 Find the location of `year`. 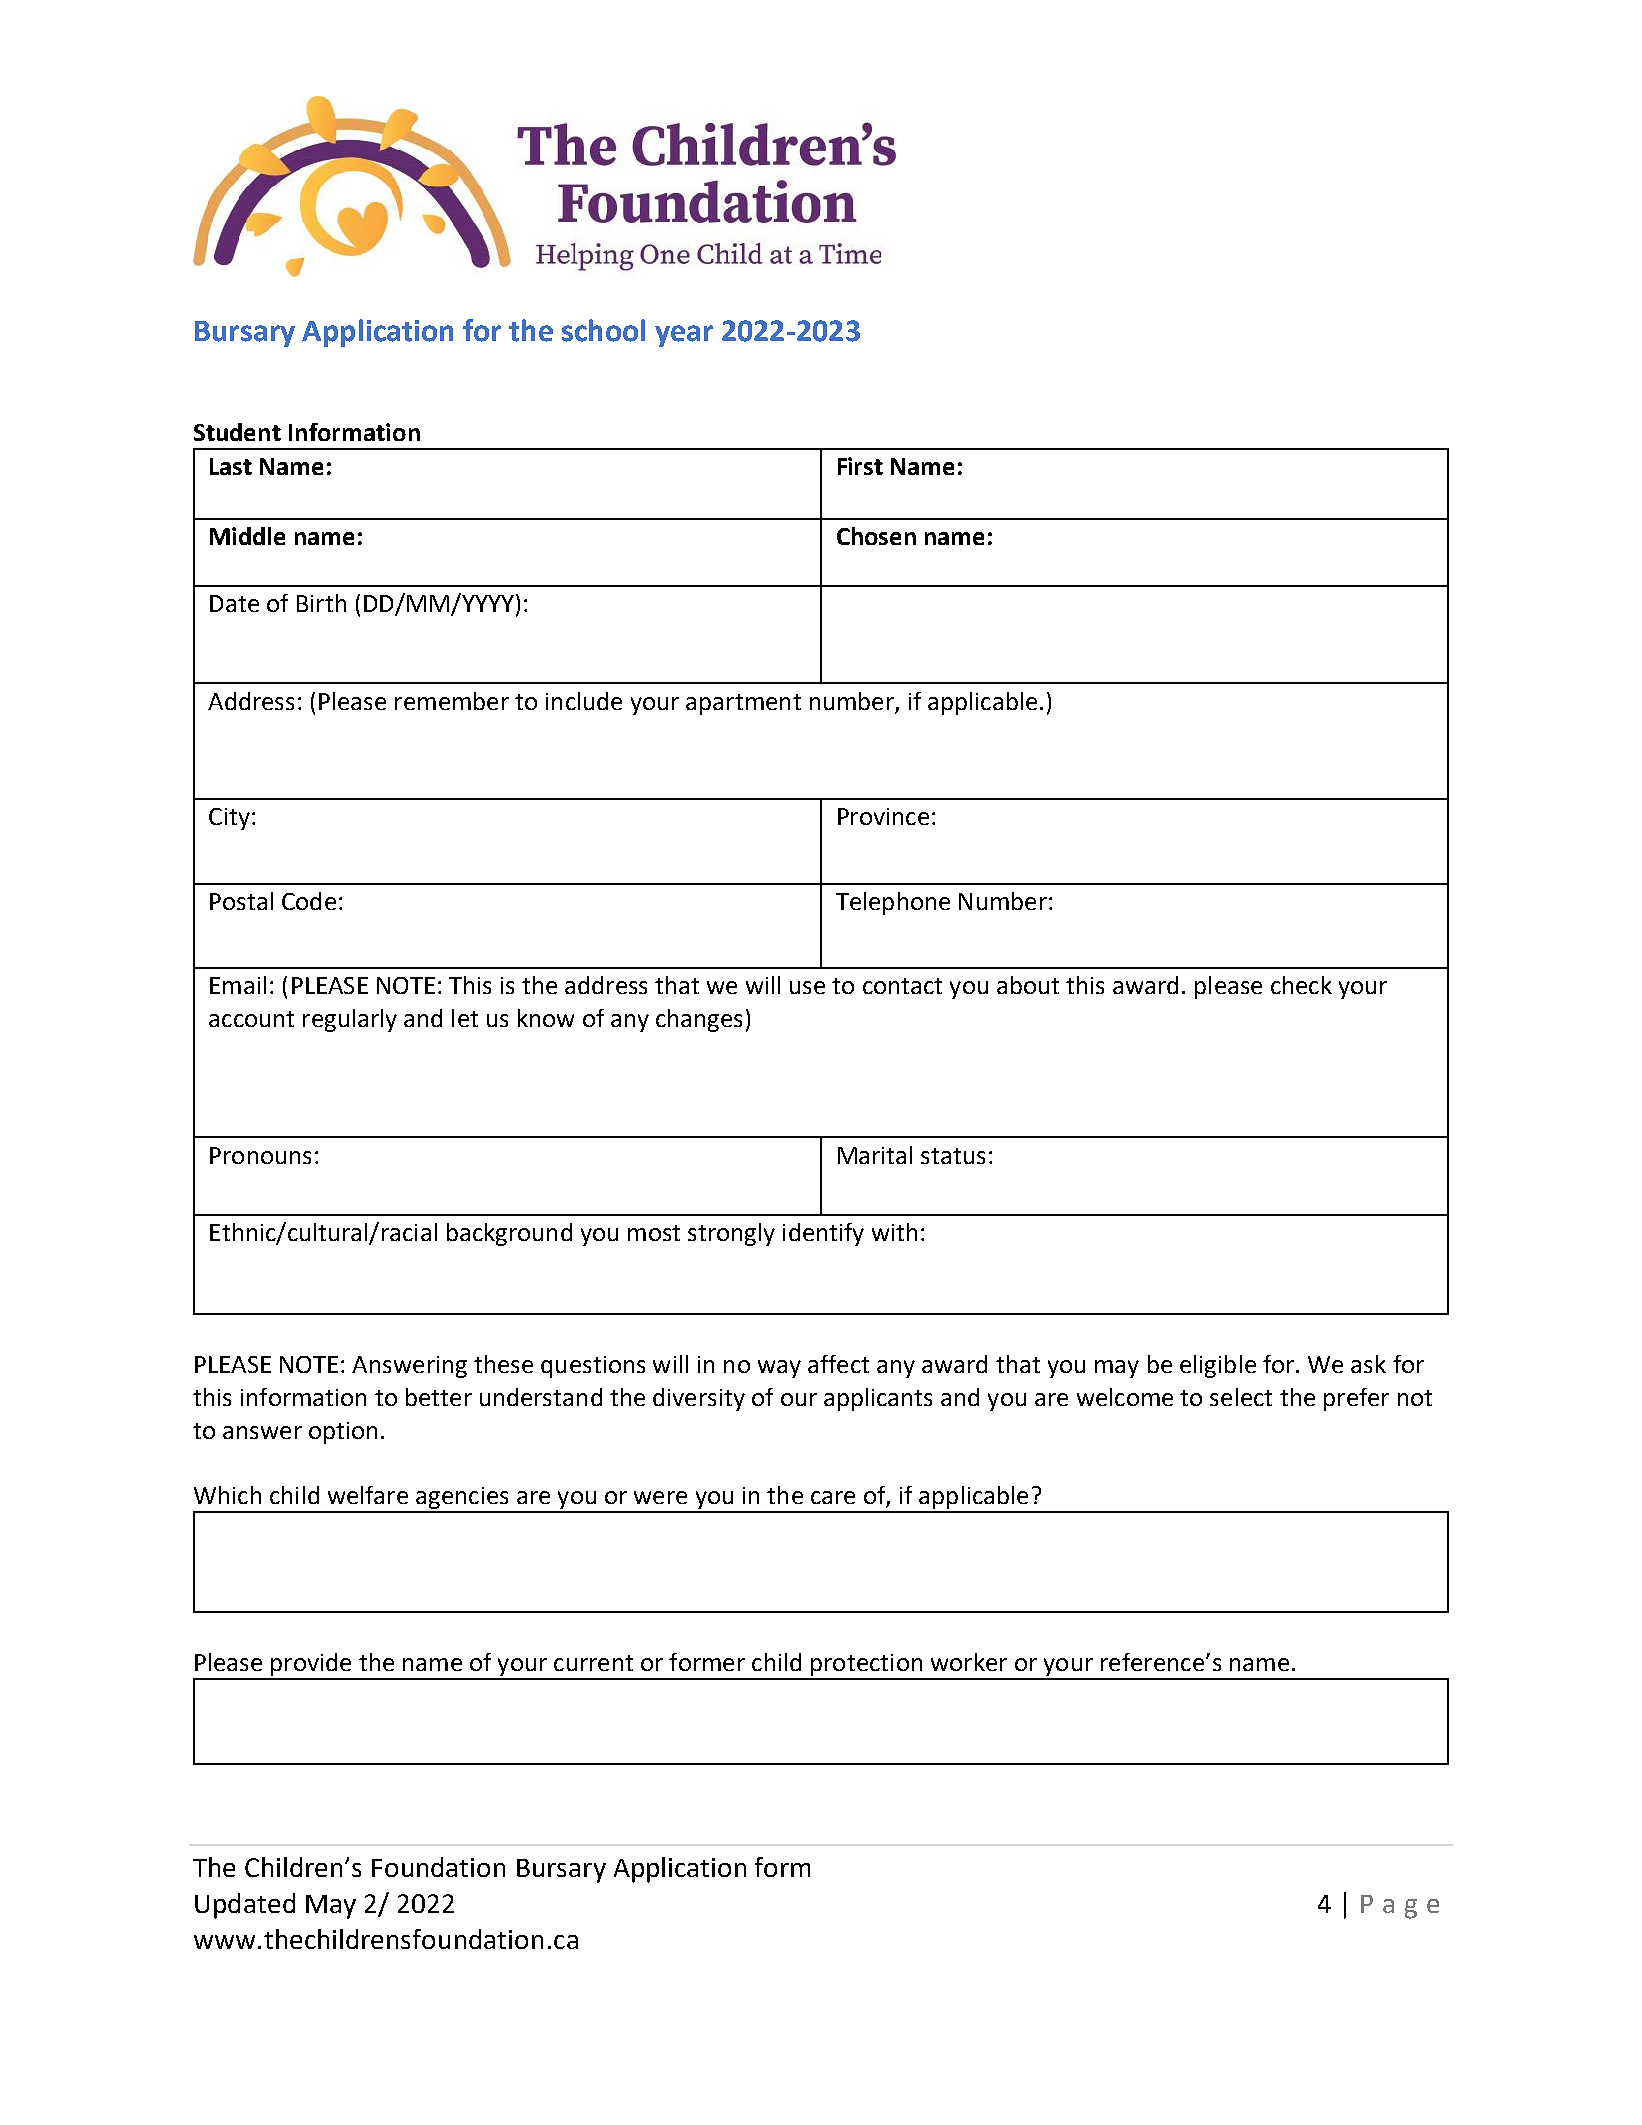

year is located at coordinates (684, 336).
